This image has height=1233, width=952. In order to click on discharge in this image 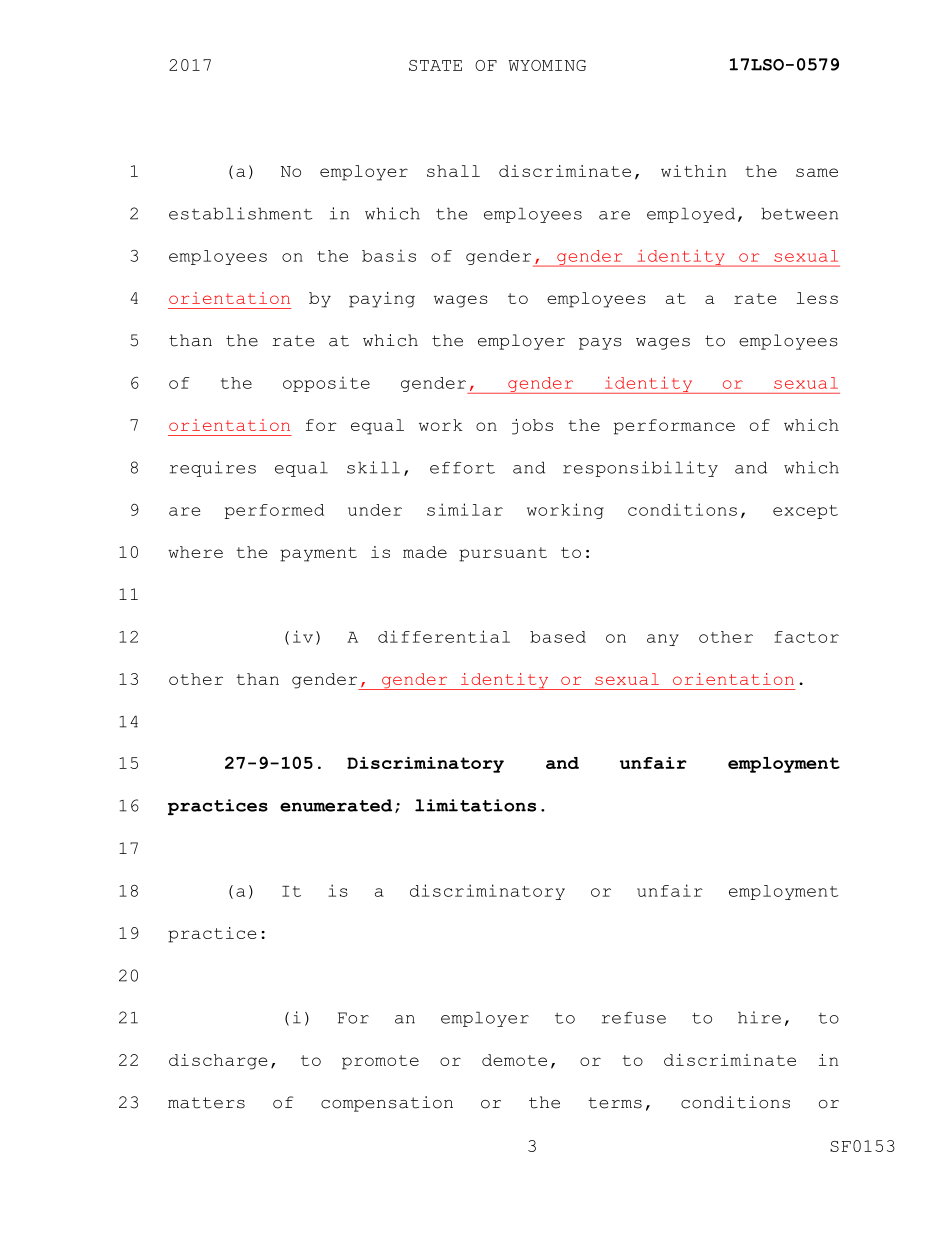, I will do `click(218, 1062)`.
